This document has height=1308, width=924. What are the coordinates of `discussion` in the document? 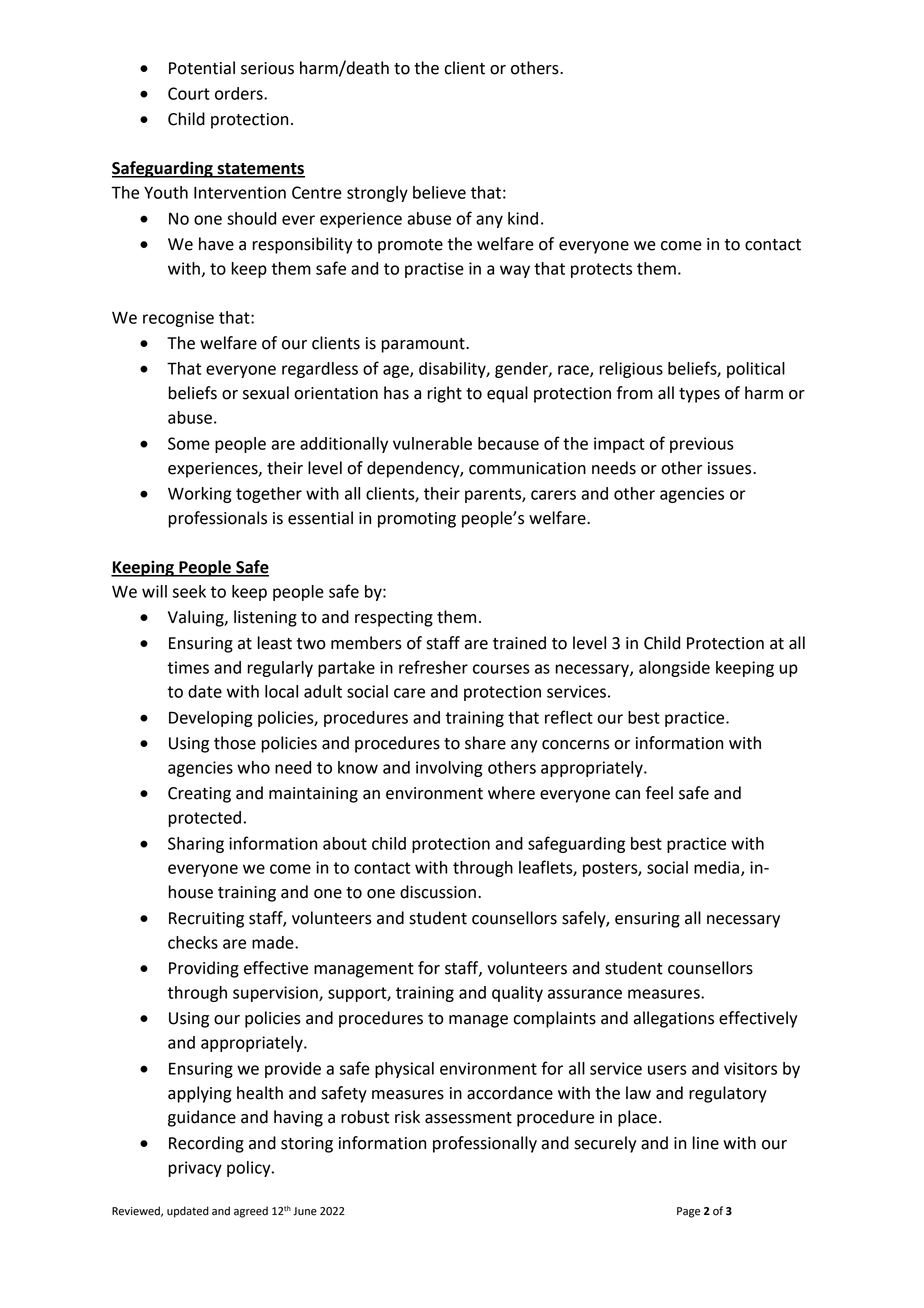 It's located at (438, 892).
